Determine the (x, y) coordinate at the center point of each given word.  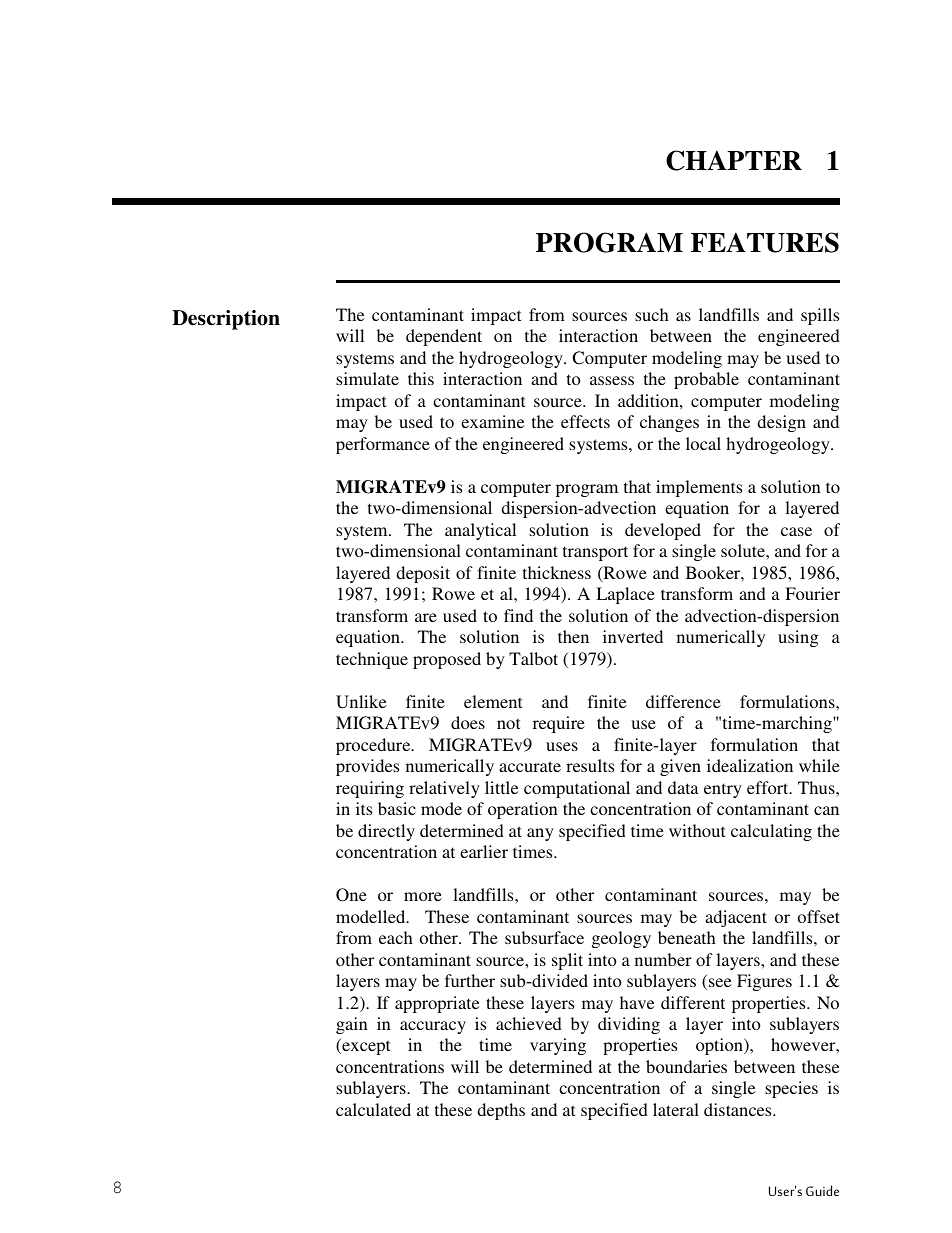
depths (501, 1111)
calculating (771, 832)
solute (744, 550)
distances (739, 1109)
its (364, 808)
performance (383, 445)
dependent (444, 337)
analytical (480, 531)
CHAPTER (734, 160)
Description (226, 320)
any (540, 834)
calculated (373, 1109)
